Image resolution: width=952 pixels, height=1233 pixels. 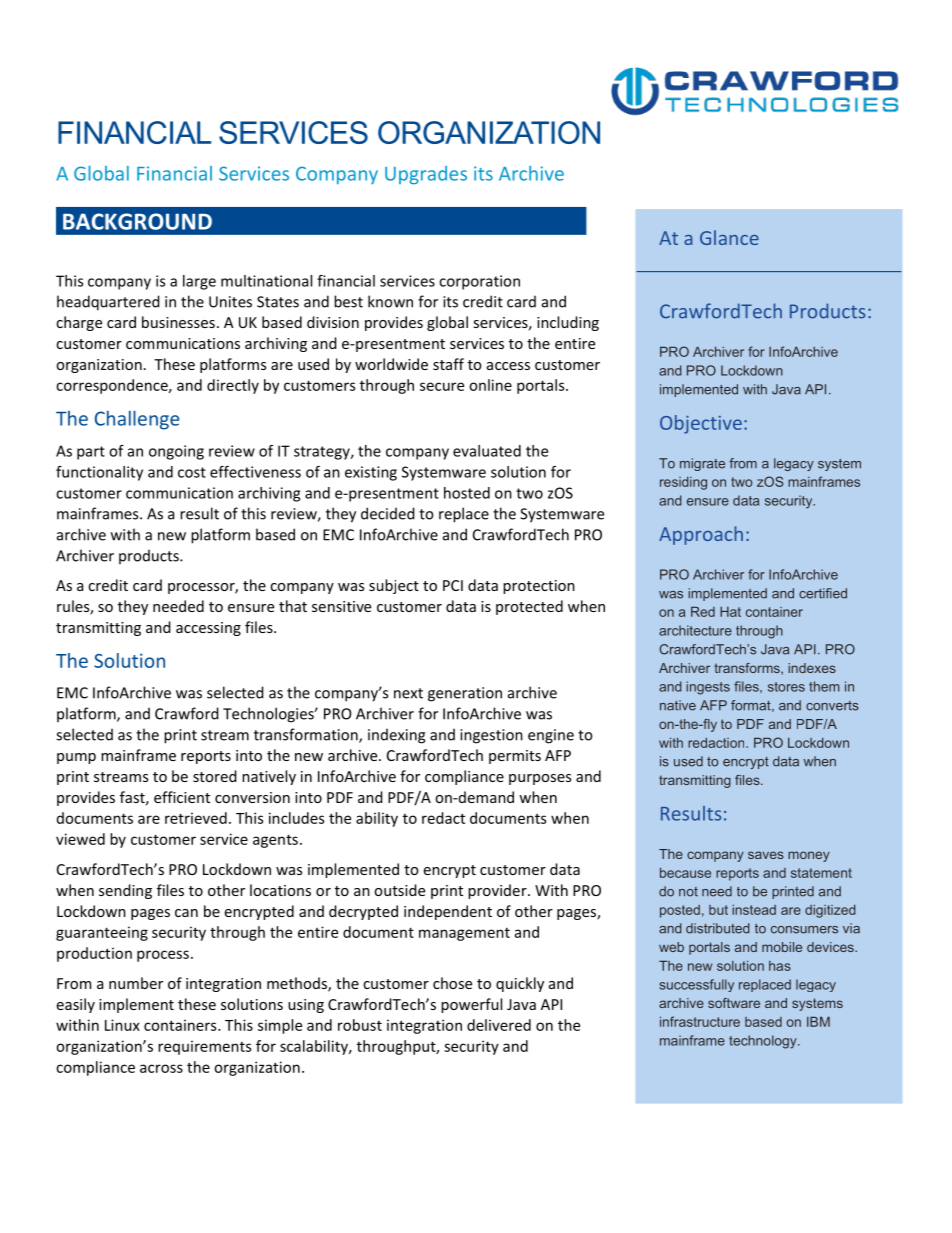 I want to click on requirements, so click(x=204, y=1047).
